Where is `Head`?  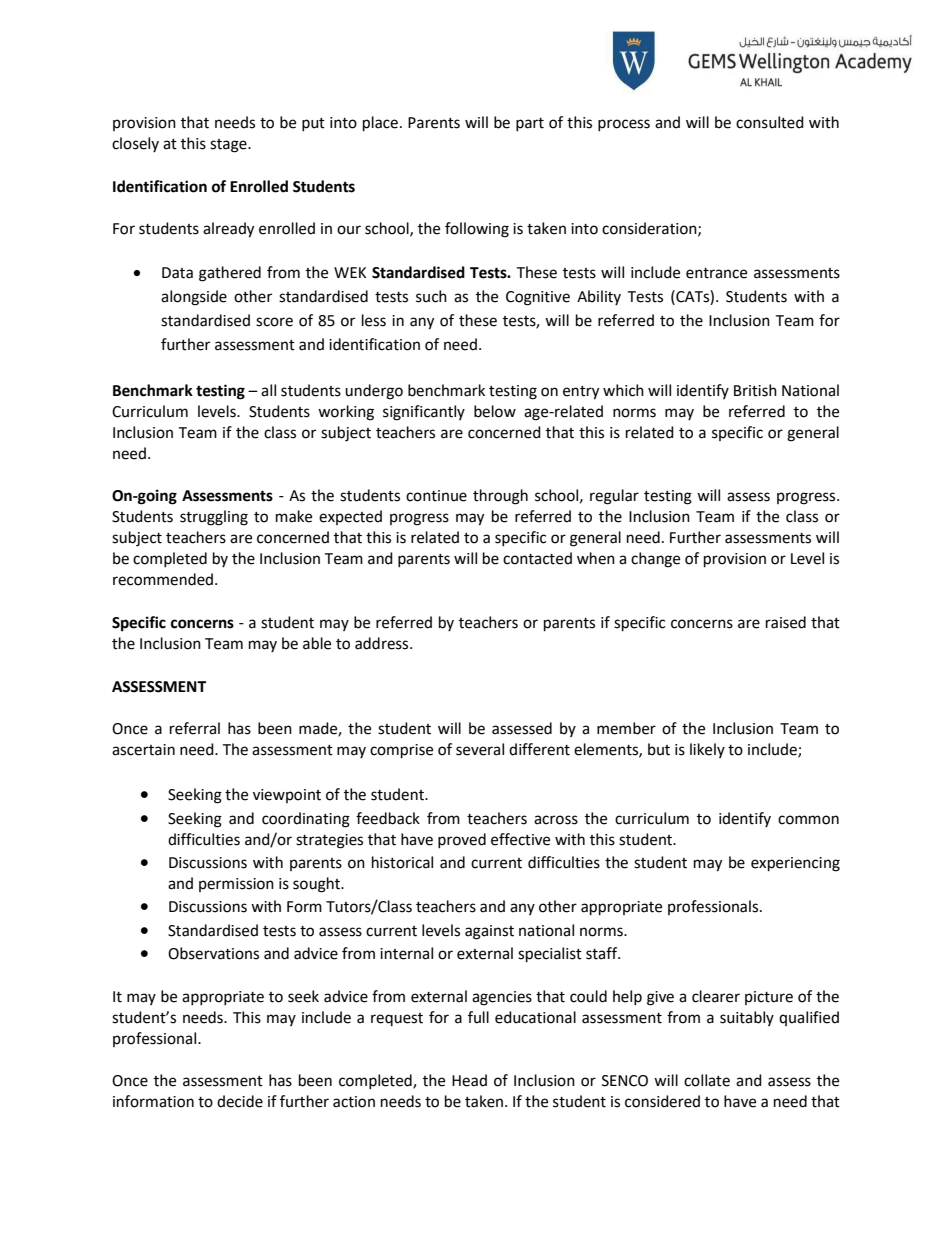 Head is located at coordinates (469, 1080).
